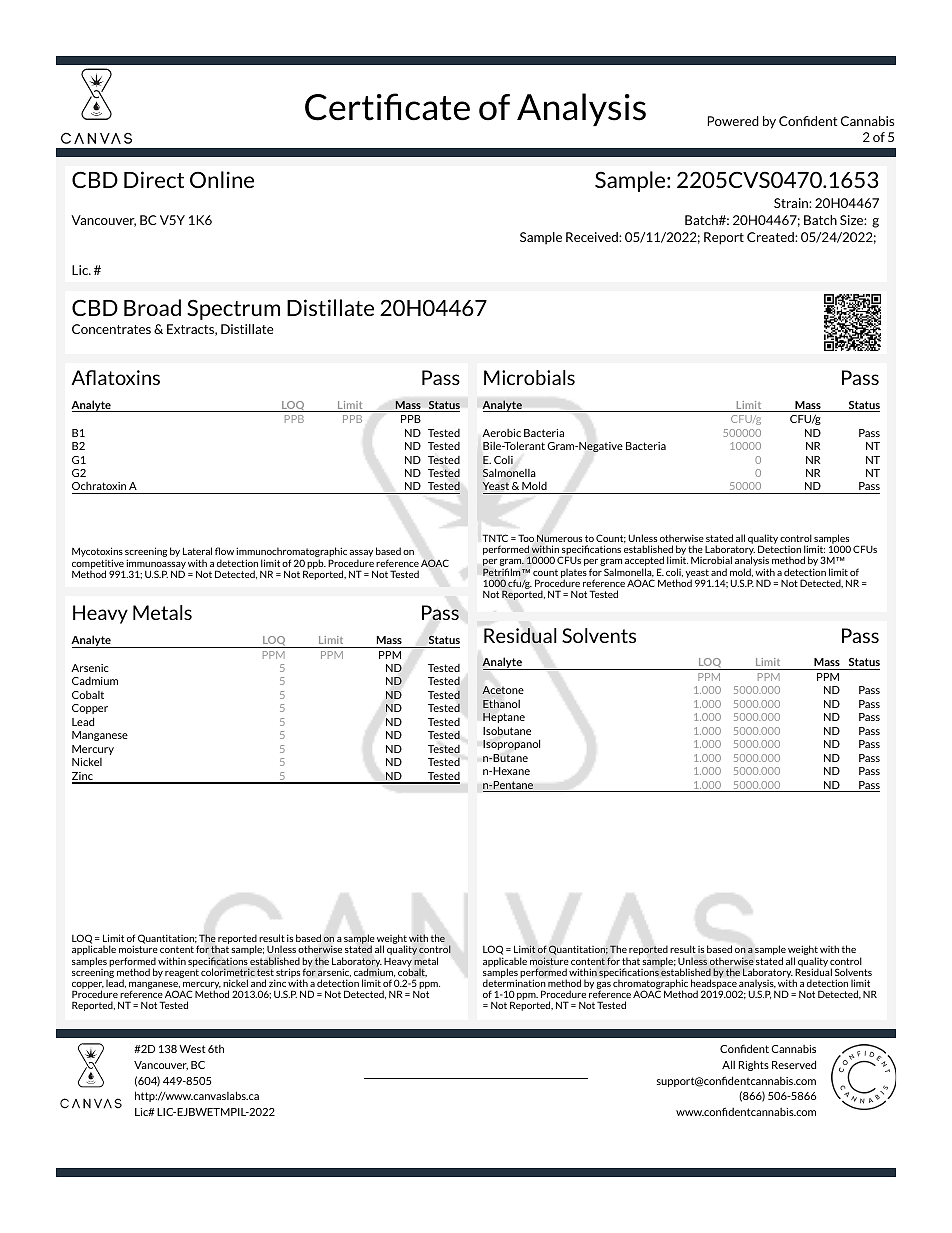  What do you see at coordinates (197, 551) in the screenshot?
I see `Lateral` at bounding box center [197, 551].
